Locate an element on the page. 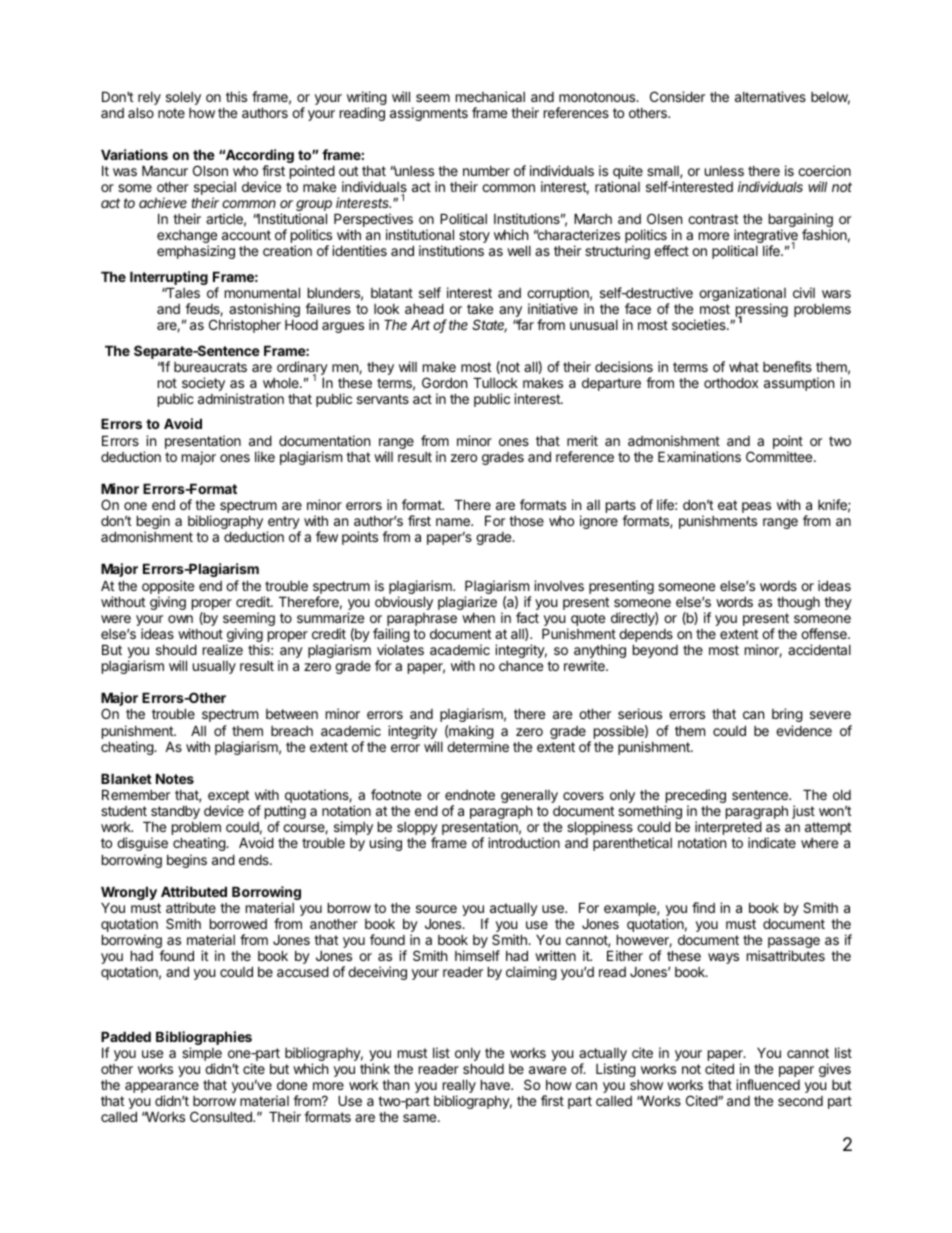 This image has width=952, height=1233. mechanical is located at coordinates (490, 96).
